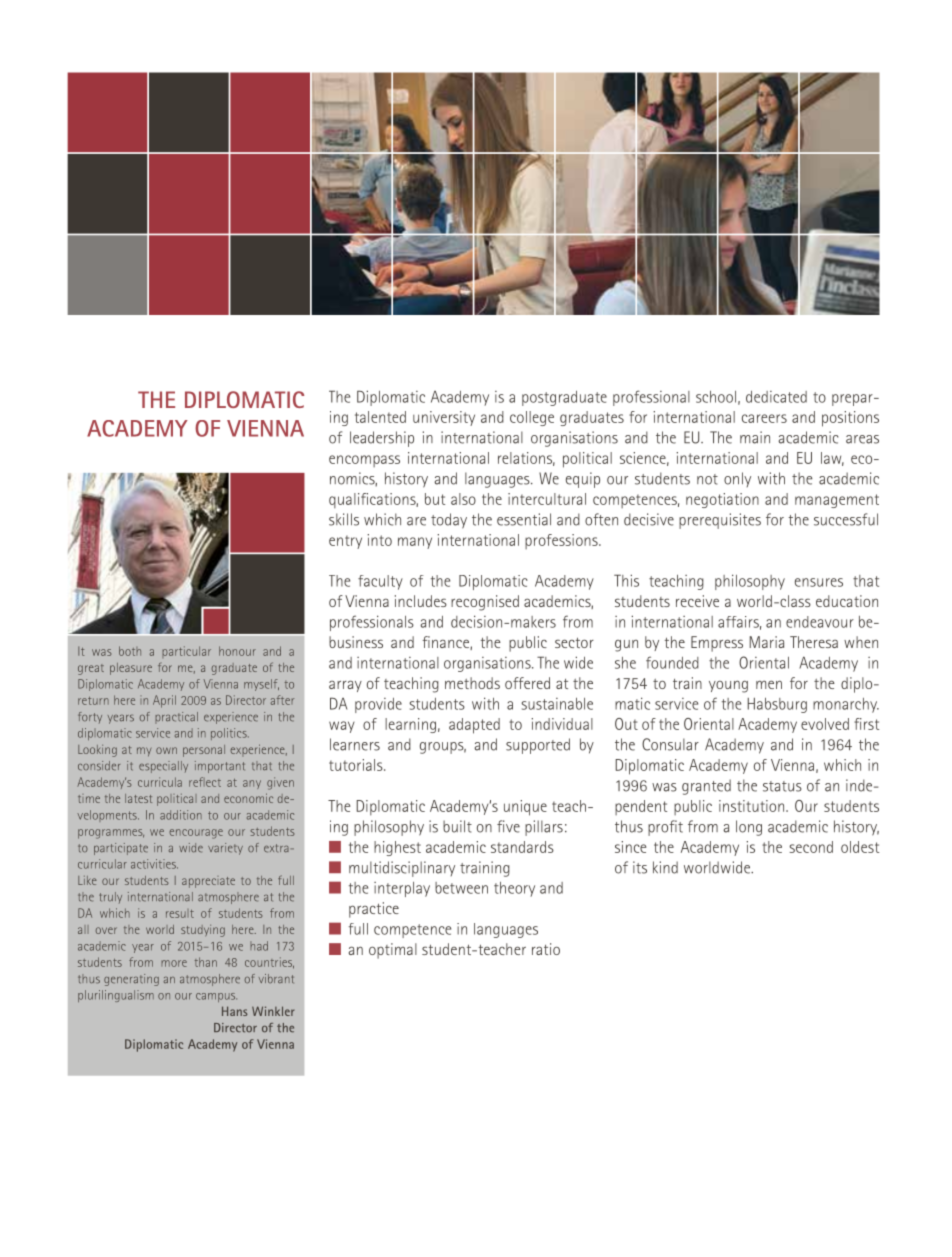 The width and height of the screenshot is (952, 1257). I want to click on particular, so click(186, 652).
